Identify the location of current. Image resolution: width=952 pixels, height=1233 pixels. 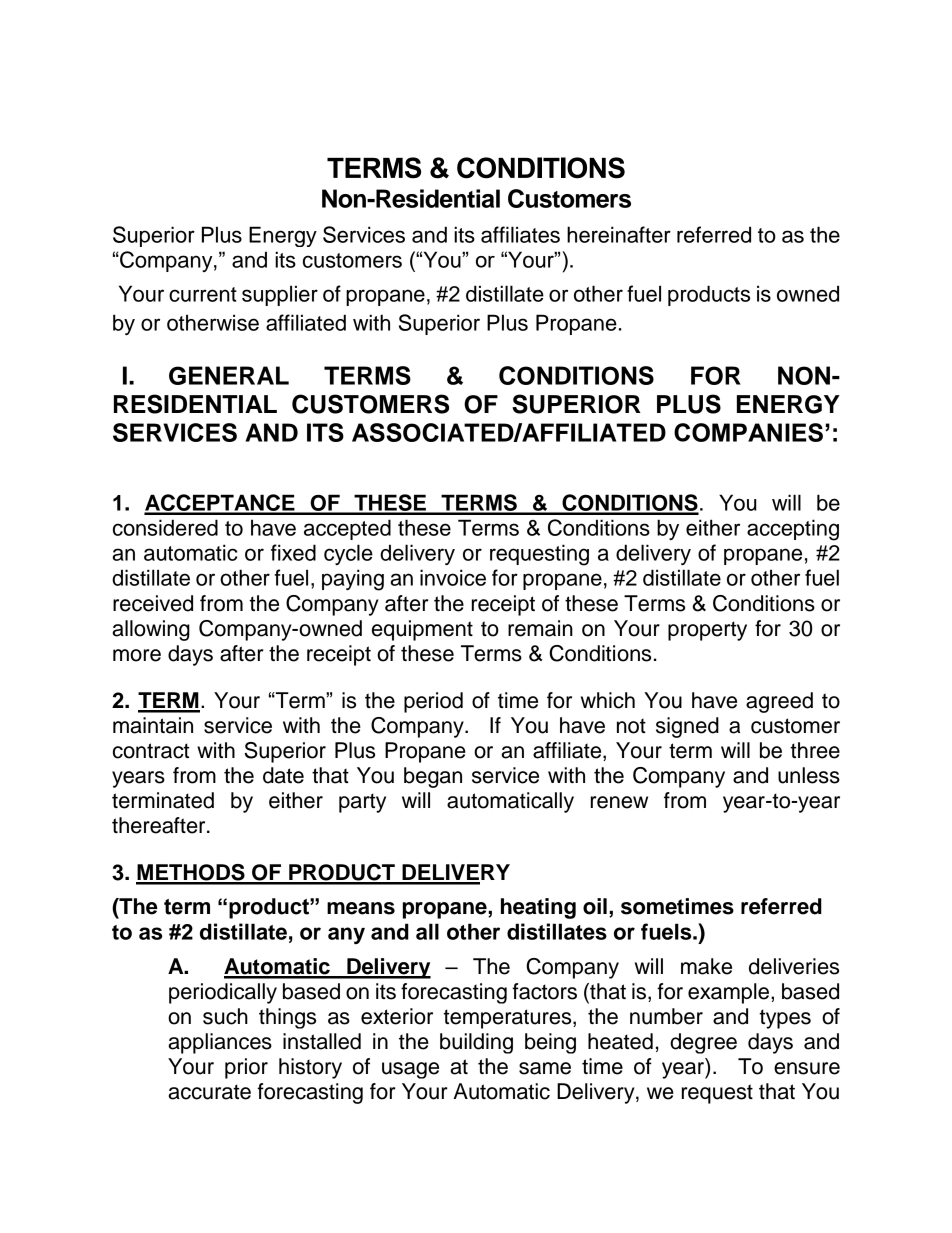
(203, 294).
